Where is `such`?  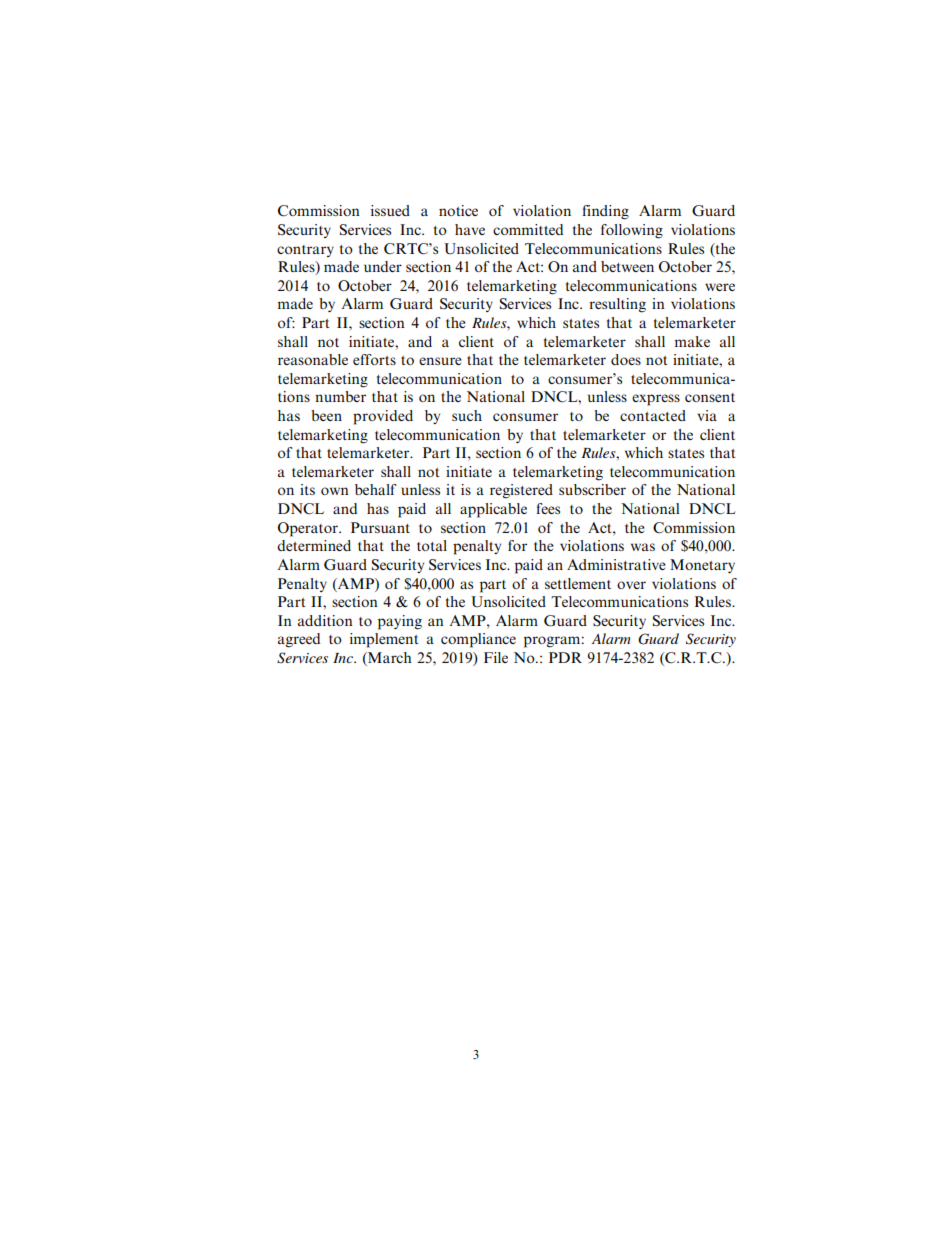
such is located at coordinates (467, 415).
